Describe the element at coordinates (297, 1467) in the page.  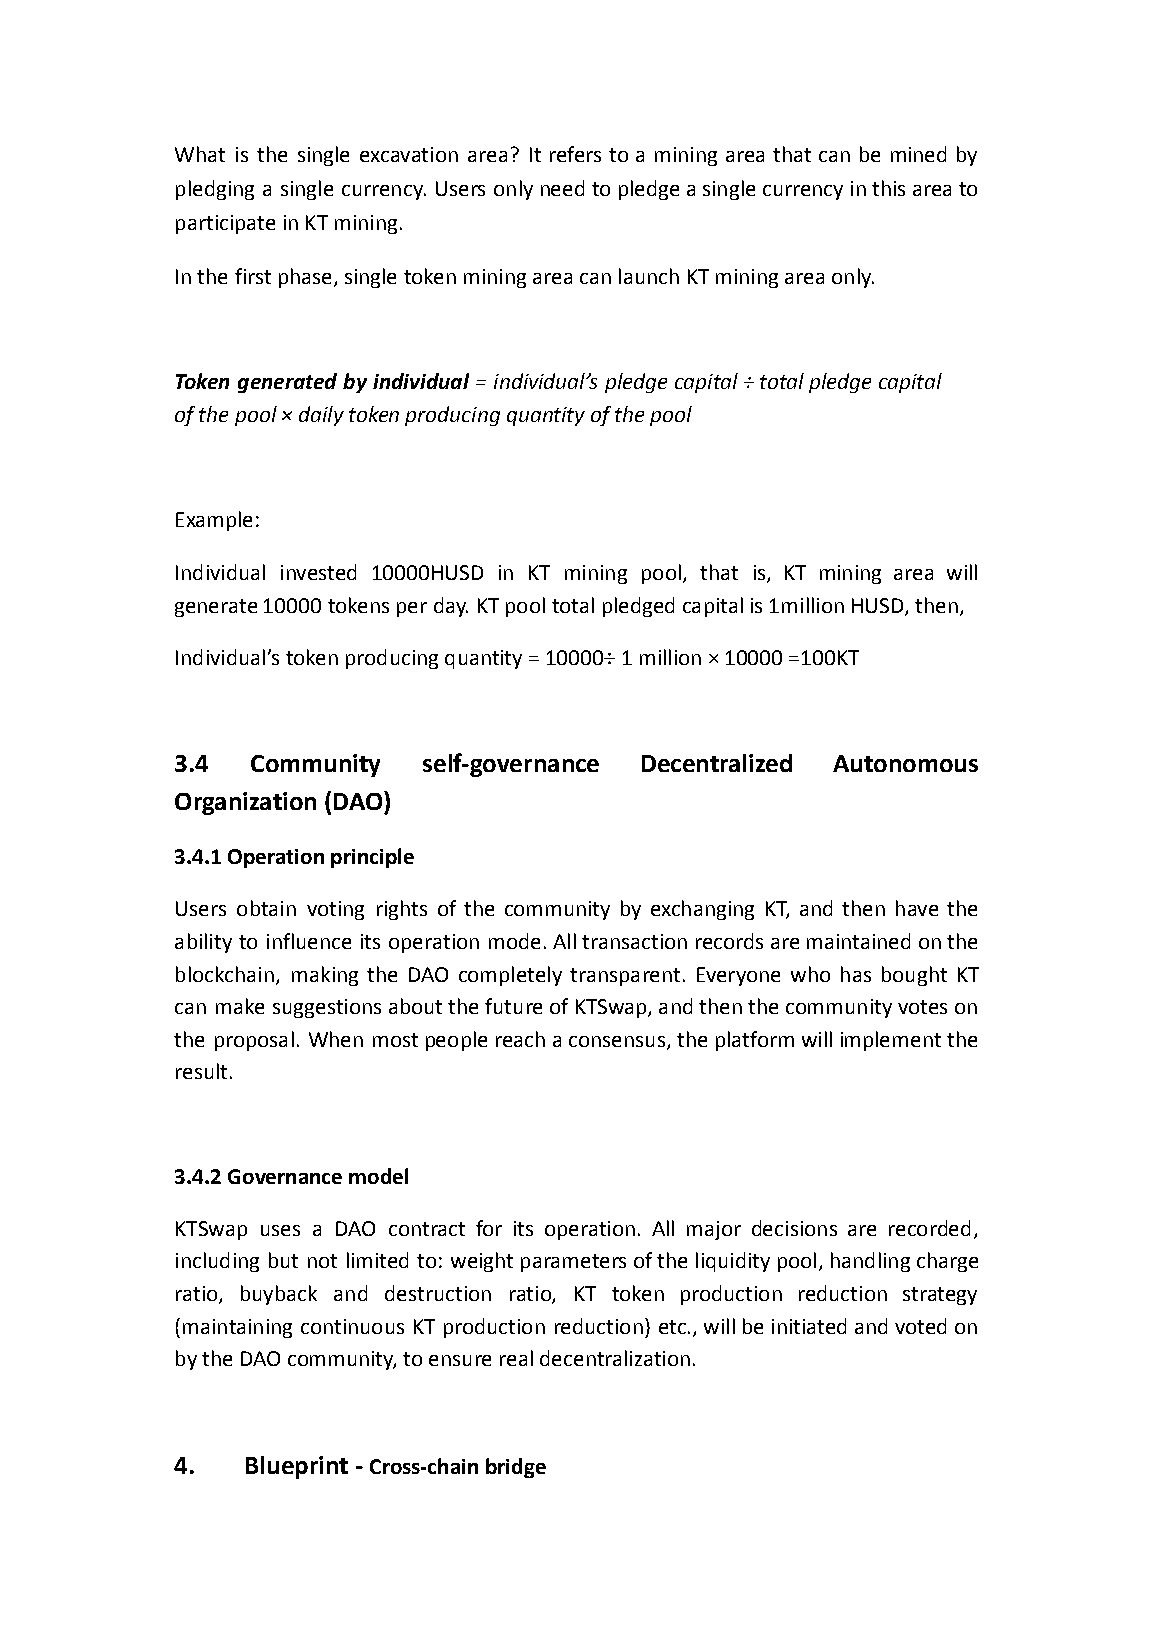
I see `Blueprint` at that location.
